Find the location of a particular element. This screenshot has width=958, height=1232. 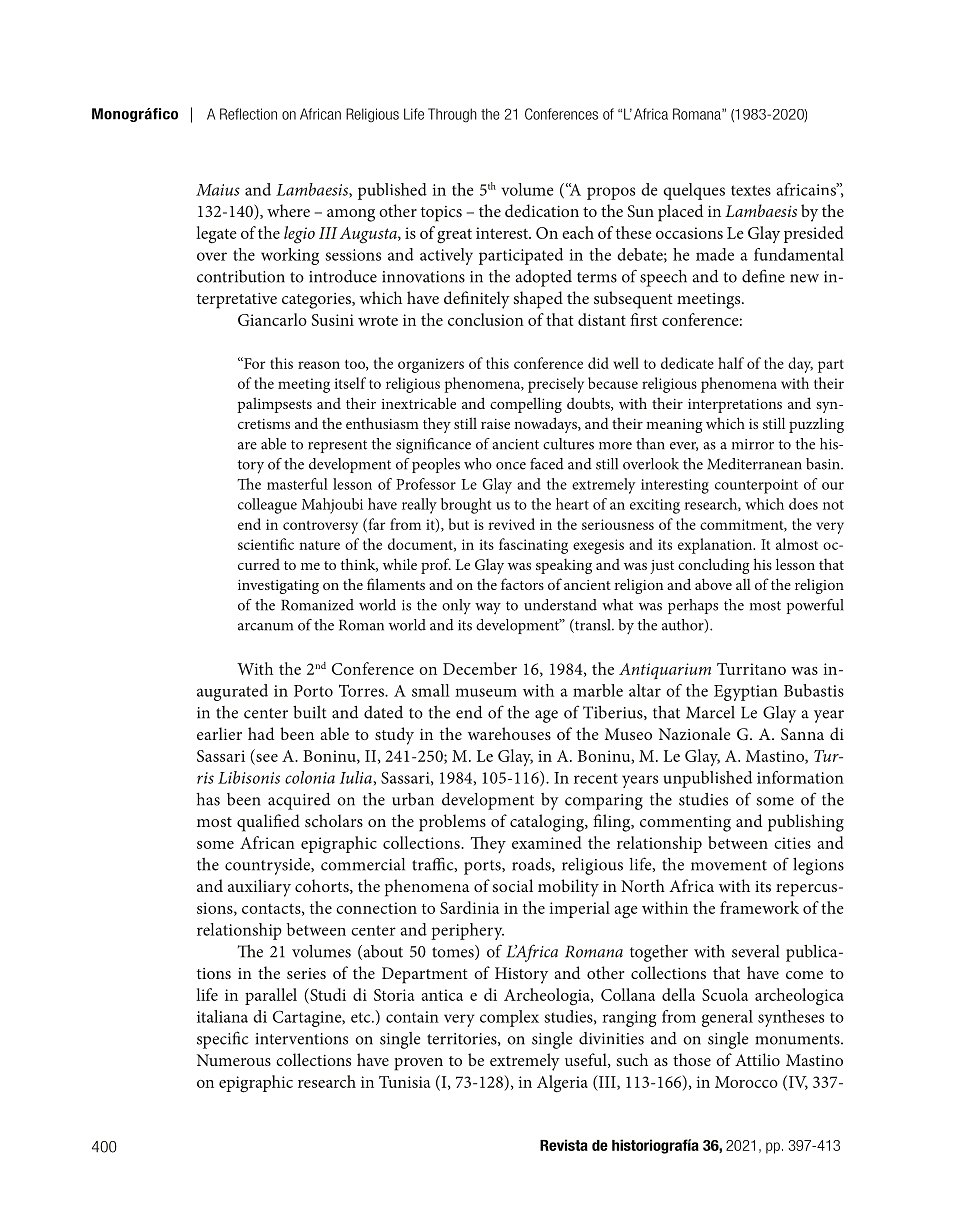

social is located at coordinates (513, 885).
